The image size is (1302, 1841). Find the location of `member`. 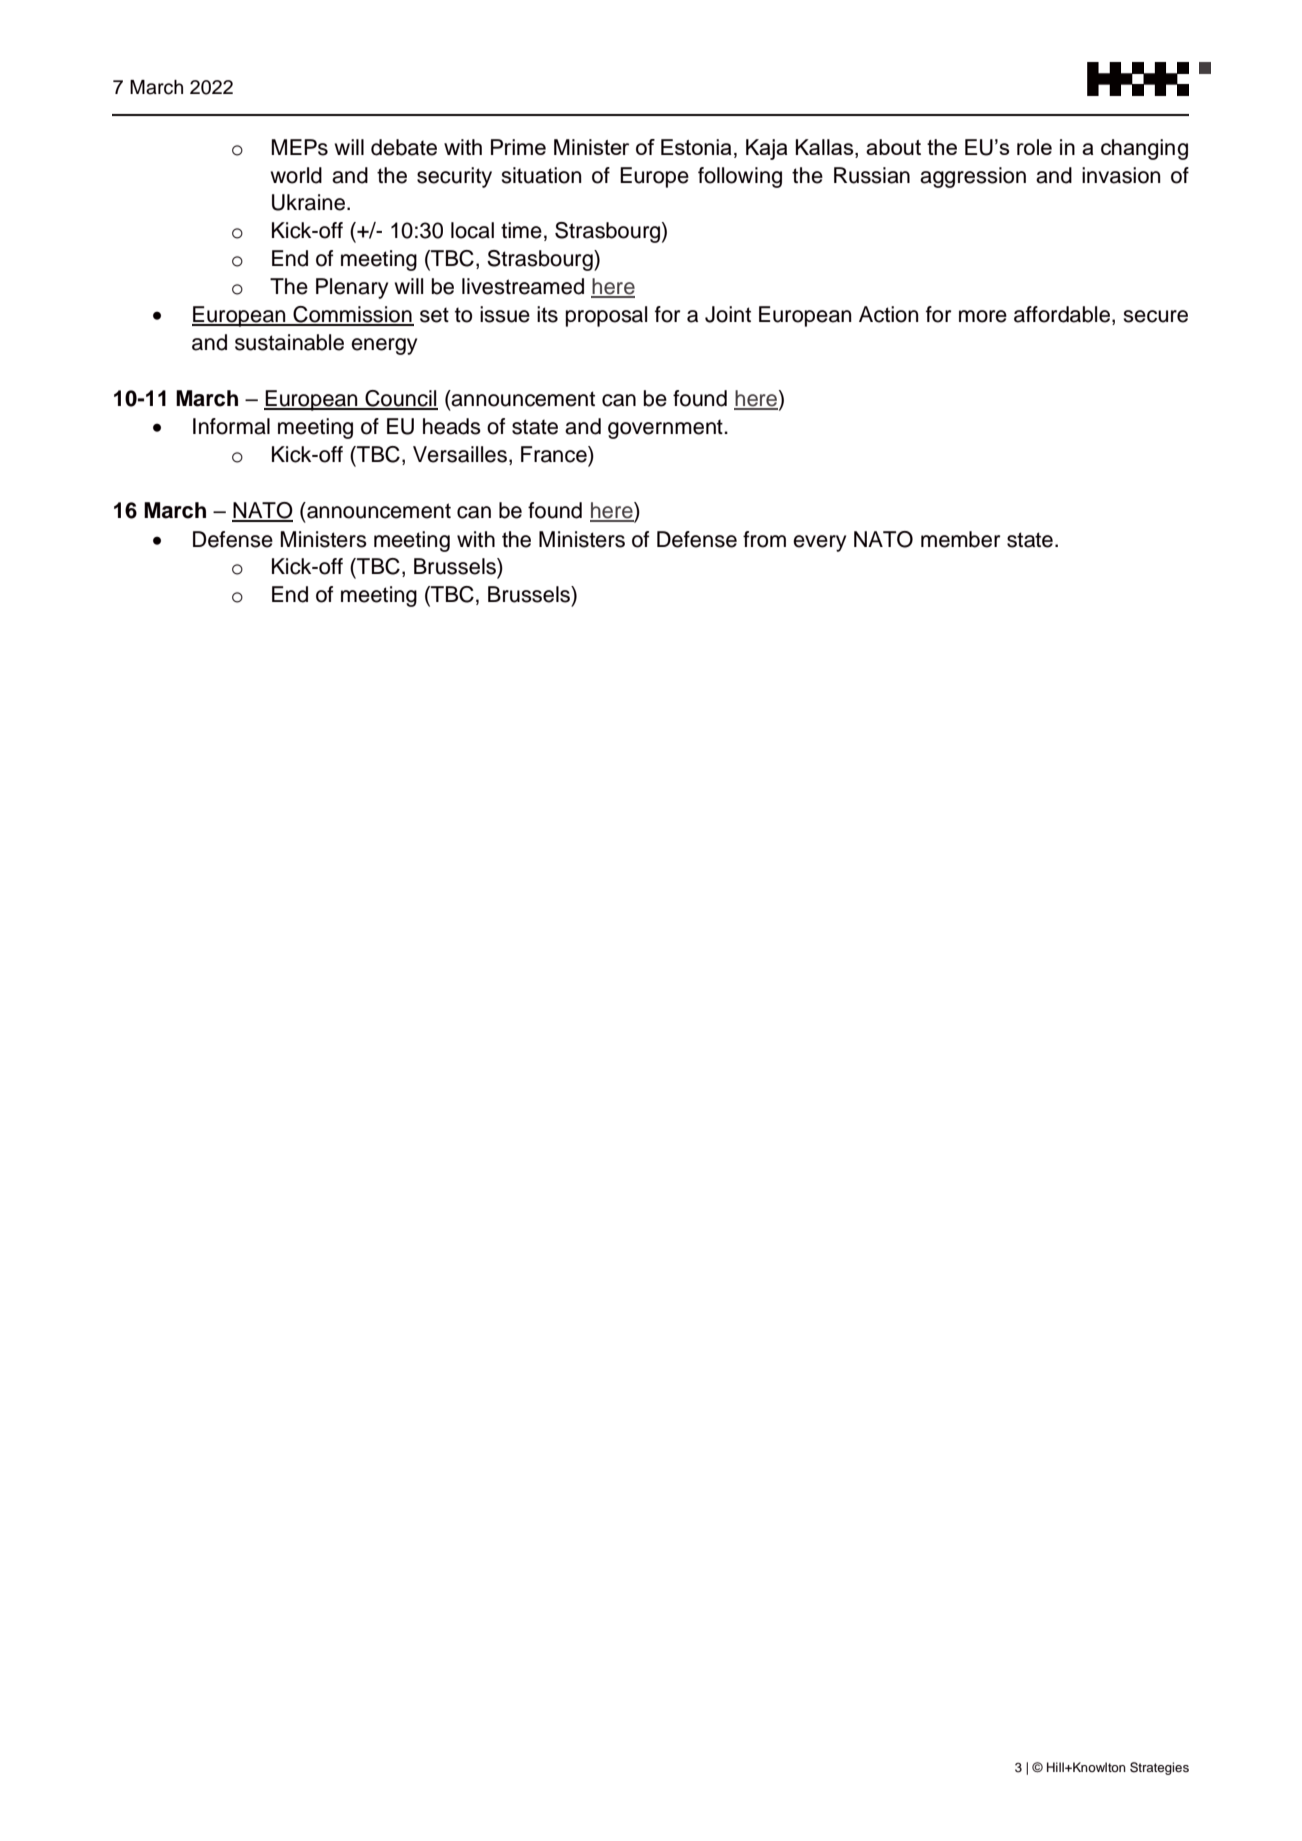

member is located at coordinates (960, 539).
